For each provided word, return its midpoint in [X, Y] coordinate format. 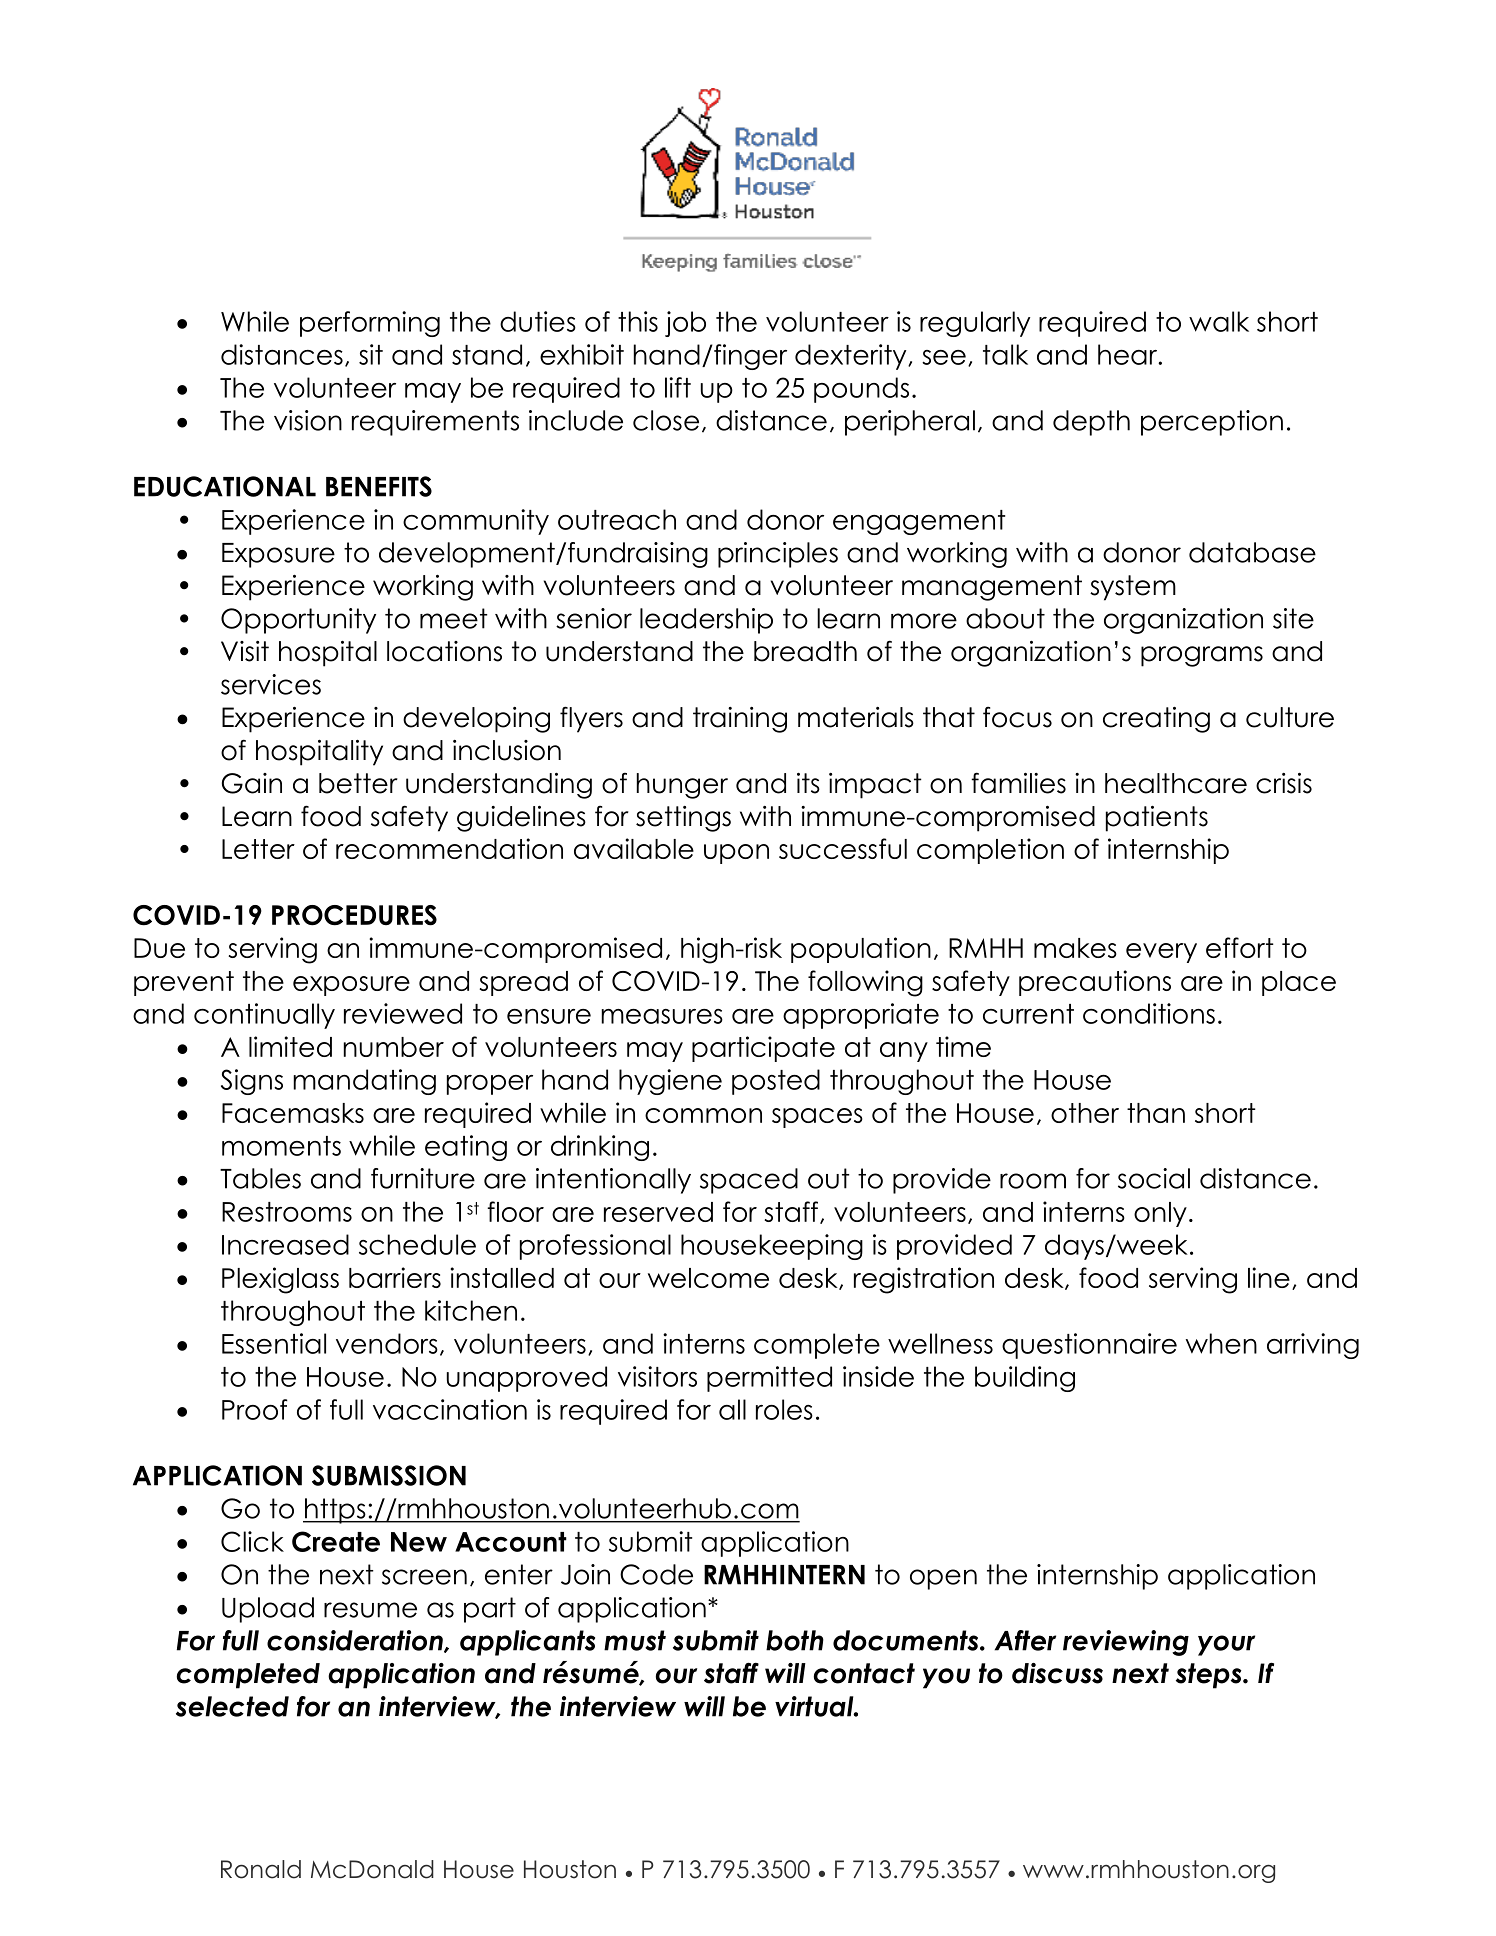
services [271, 684]
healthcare [1176, 783]
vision [308, 420]
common [703, 1115]
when [1221, 1343]
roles [784, 1409]
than [1156, 1113]
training [740, 720]
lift [678, 387]
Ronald [261, 1869]
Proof [255, 1409]
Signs [252, 1082]
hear [1129, 354]
